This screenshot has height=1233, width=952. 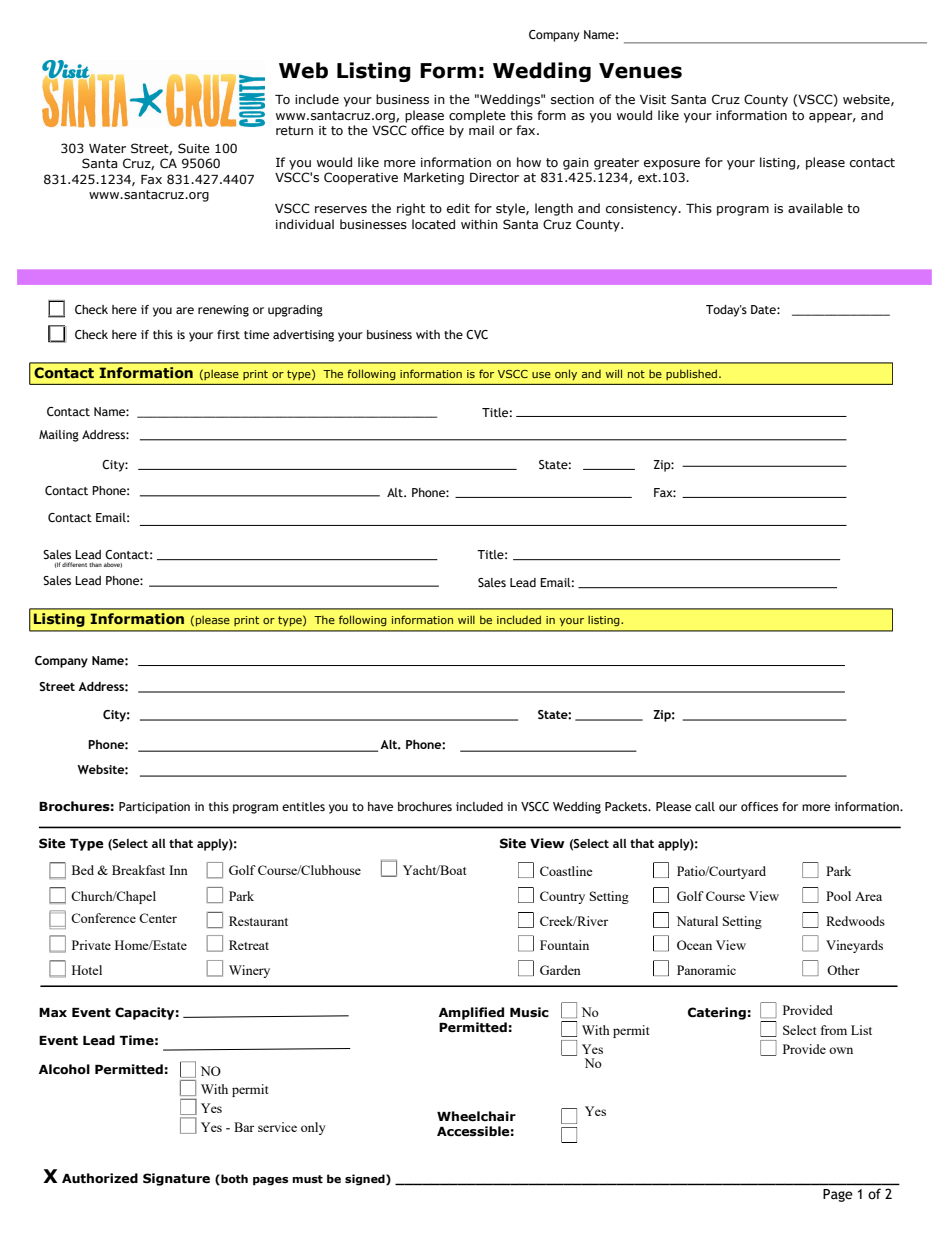 What do you see at coordinates (176, 1179) in the screenshot?
I see `Signature` at bounding box center [176, 1179].
